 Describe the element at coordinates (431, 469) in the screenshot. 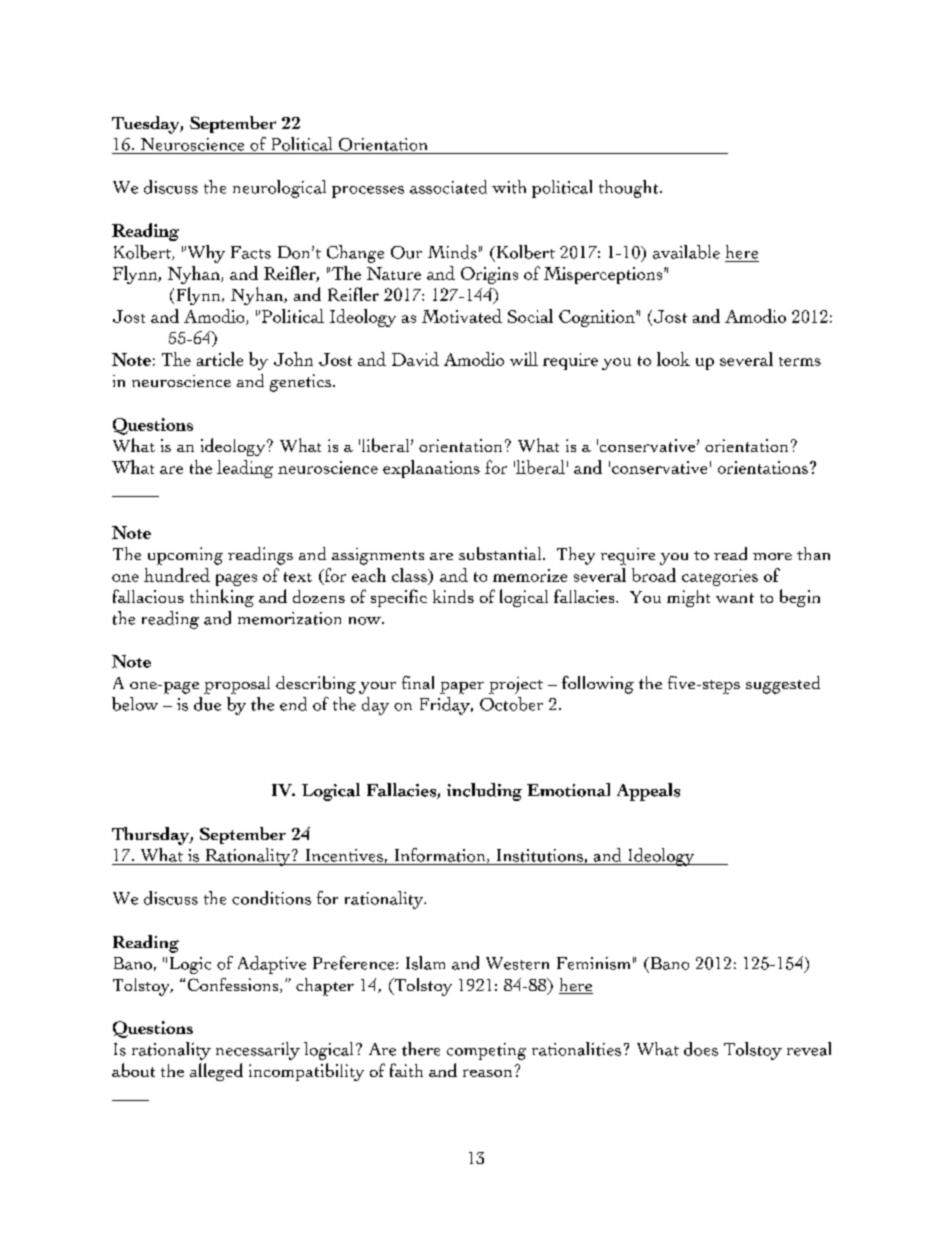

I see `explanations` at that location.
